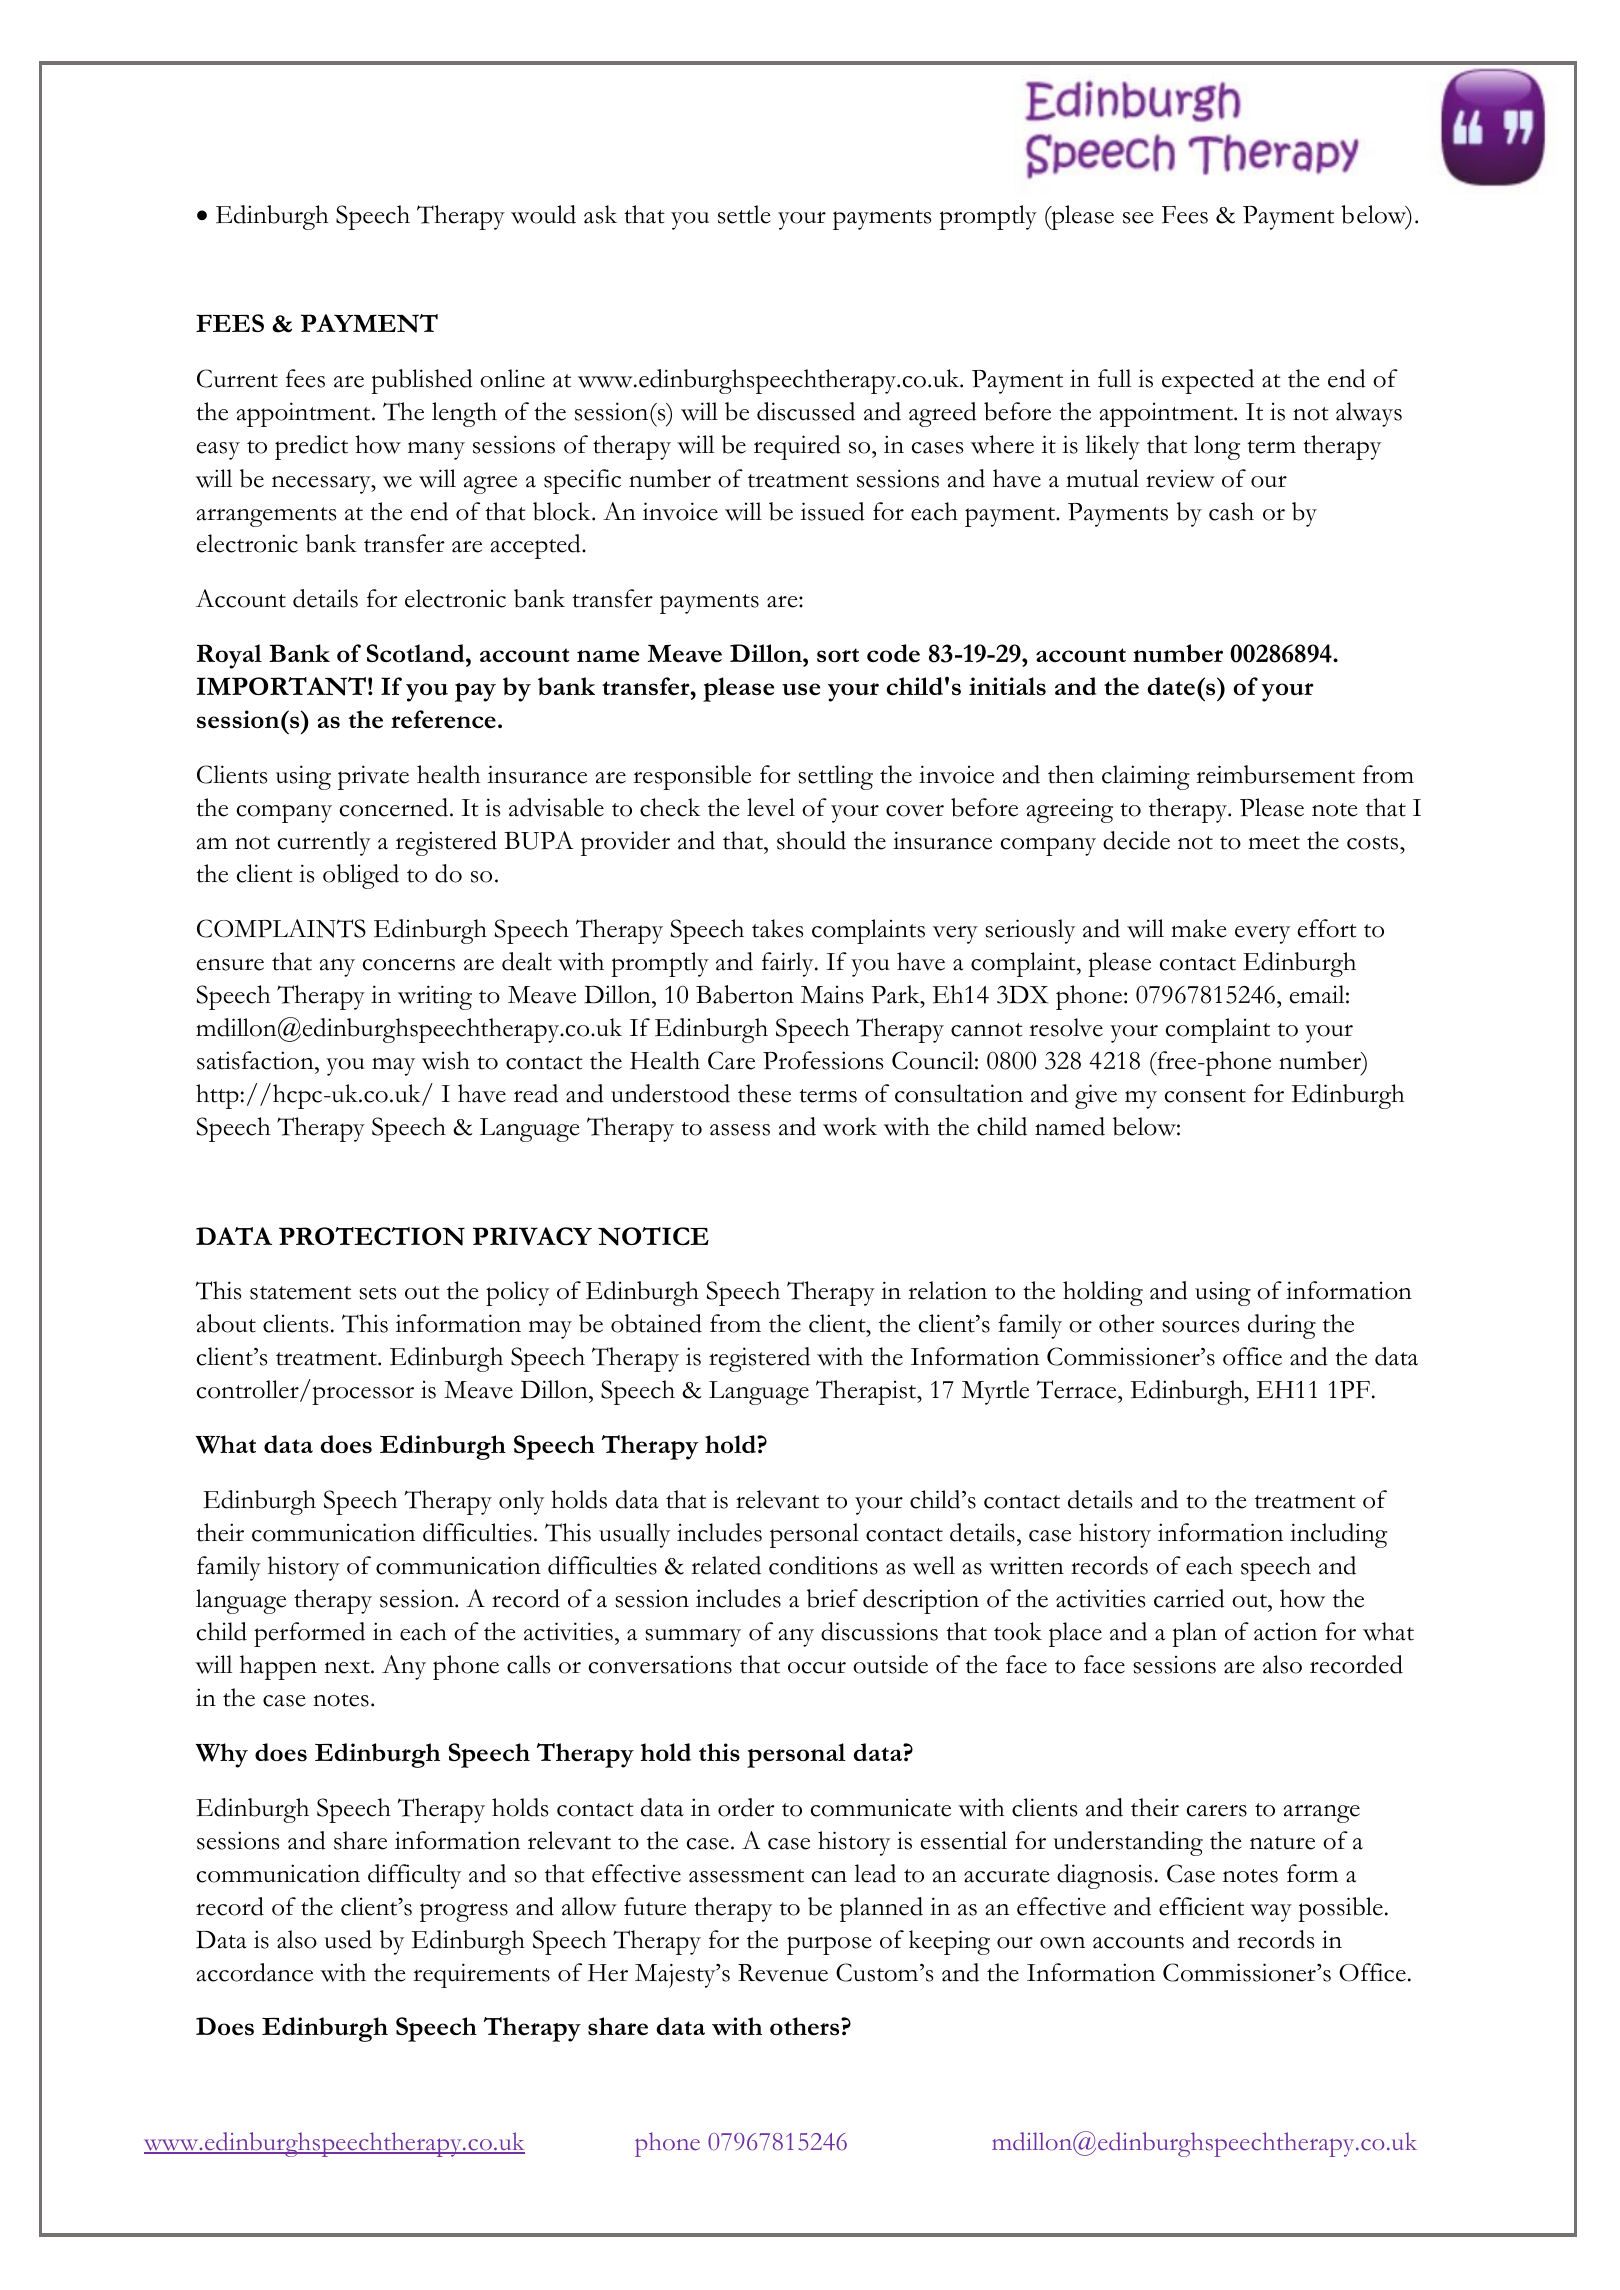  What do you see at coordinates (1138, 218) in the page?
I see `see` at bounding box center [1138, 218].
